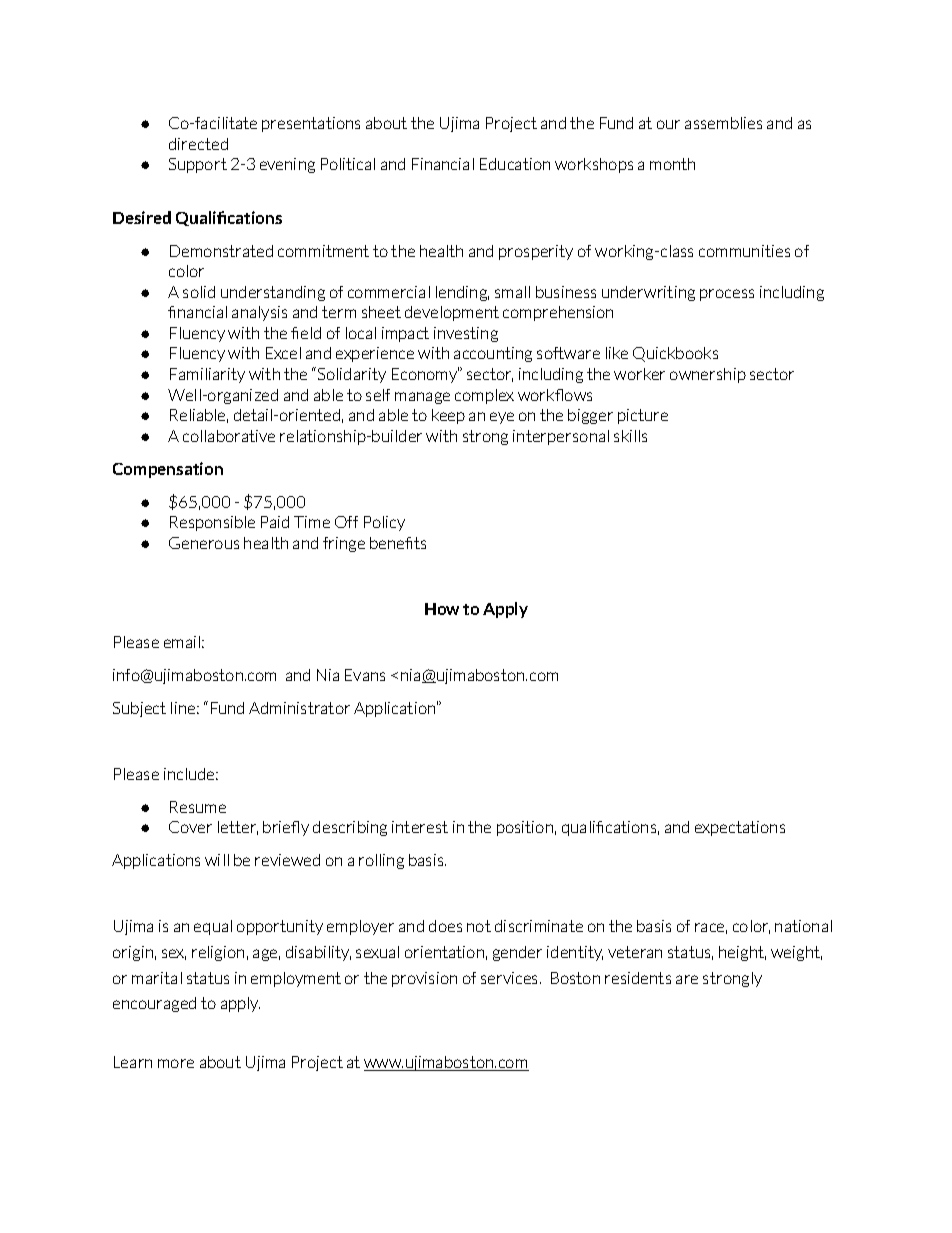  What do you see at coordinates (708, 375) in the screenshot?
I see `ownership` at bounding box center [708, 375].
